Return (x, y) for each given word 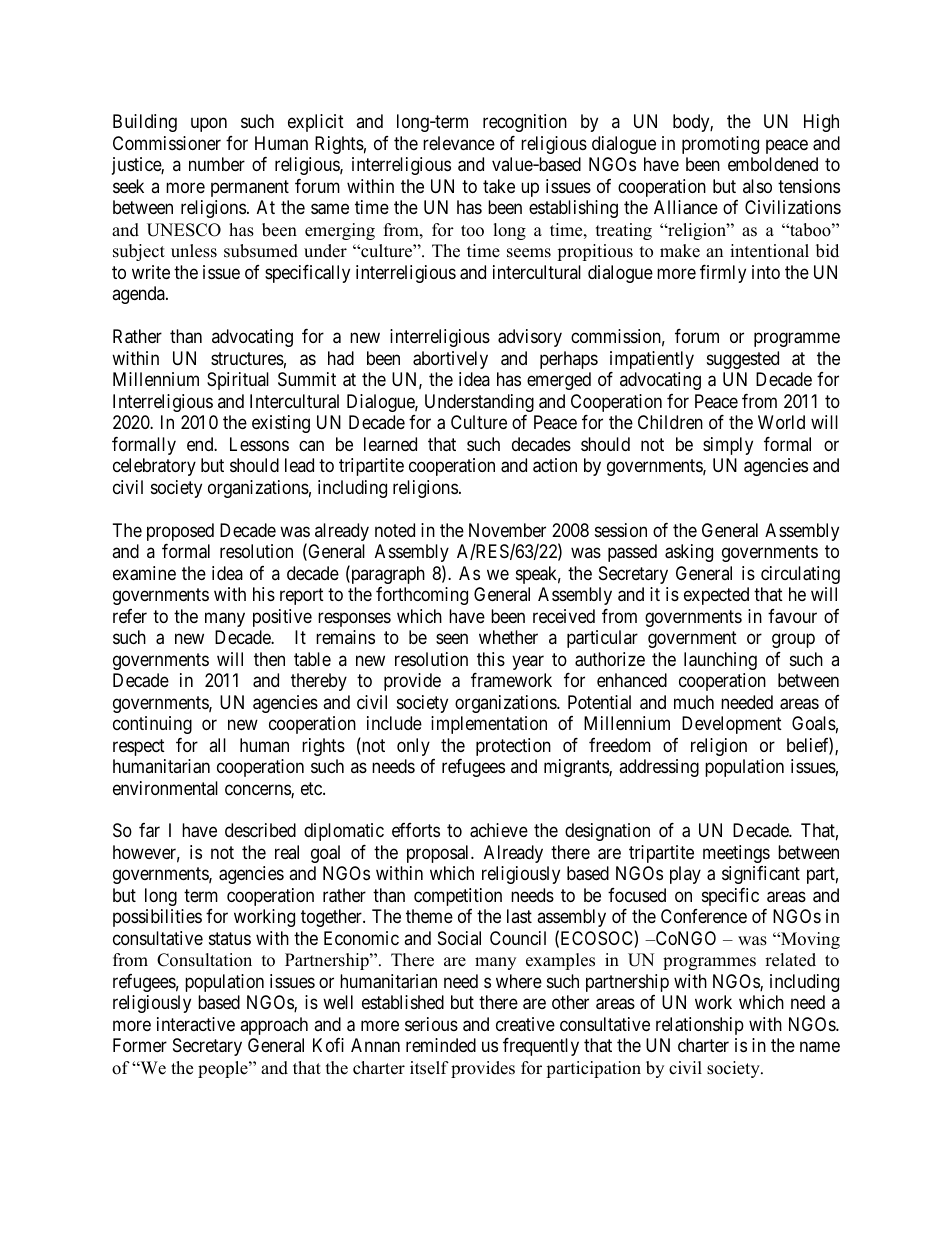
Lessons (259, 444)
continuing (152, 725)
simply (728, 446)
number (217, 164)
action (555, 465)
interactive (196, 1024)
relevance (459, 143)
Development (732, 725)
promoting (720, 145)
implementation (489, 725)
